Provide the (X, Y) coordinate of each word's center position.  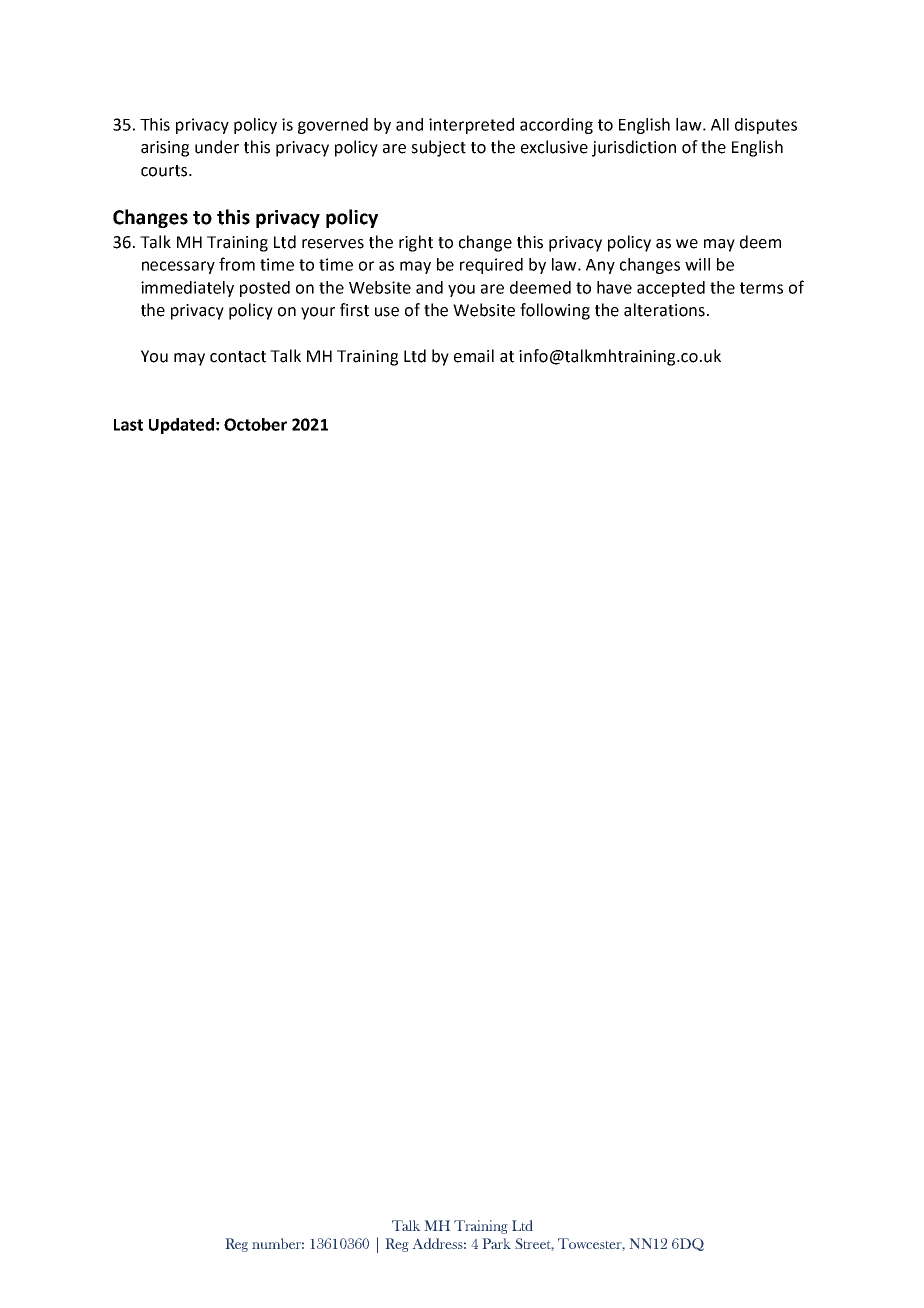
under (217, 147)
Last (128, 425)
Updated (181, 426)
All (720, 124)
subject (438, 148)
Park (496, 1243)
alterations (664, 310)
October (255, 424)
